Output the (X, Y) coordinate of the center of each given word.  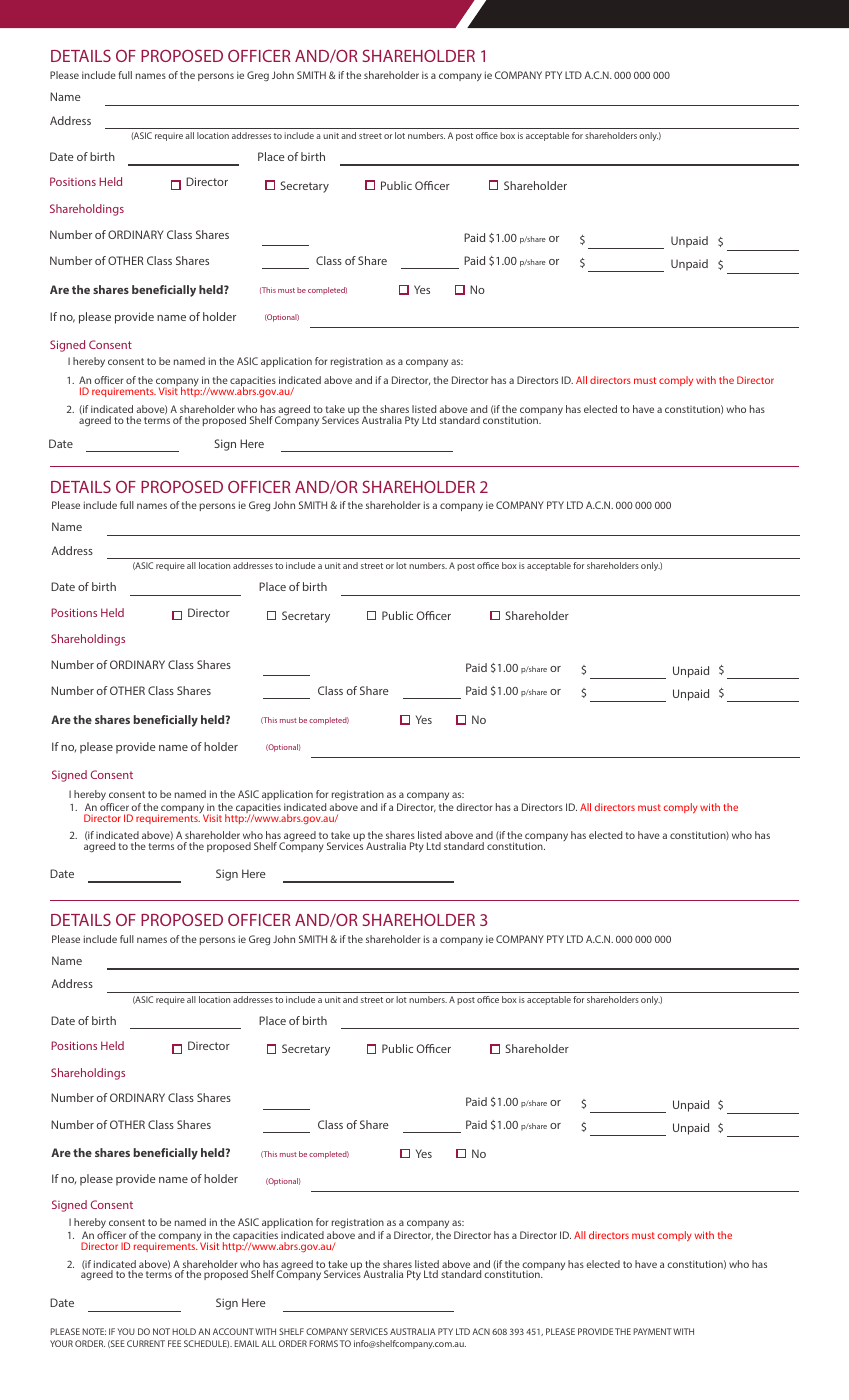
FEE (174, 1343)
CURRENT (146, 1343)
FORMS (323, 1343)
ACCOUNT (233, 1331)
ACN (481, 1331)
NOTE (94, 1331)
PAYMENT (652, 1331)
